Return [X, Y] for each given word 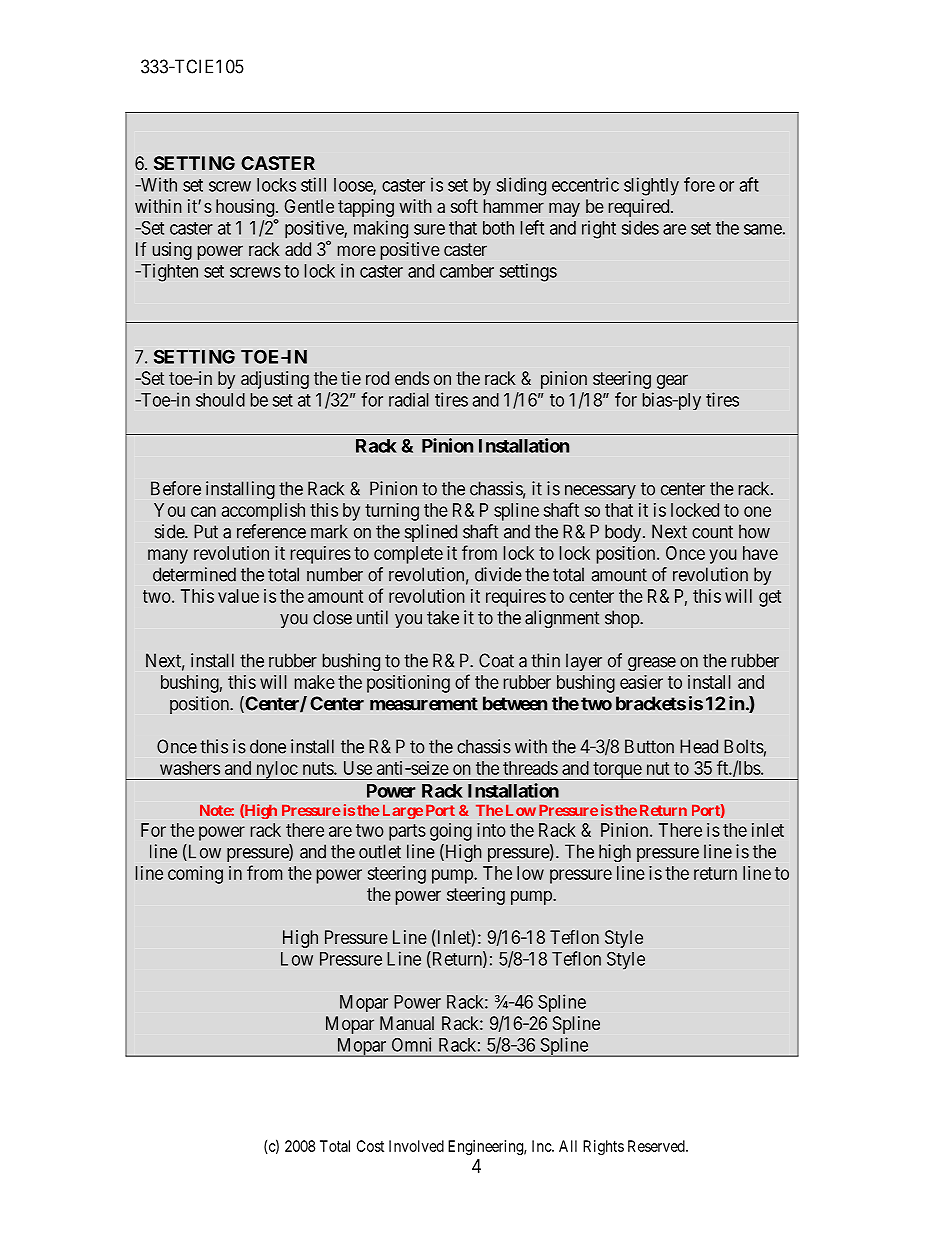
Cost [370, 1146]
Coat [496, 660]
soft [464, 206]
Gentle [309, 206]
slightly [651, 186]
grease [652, 664]
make [315, 682]
